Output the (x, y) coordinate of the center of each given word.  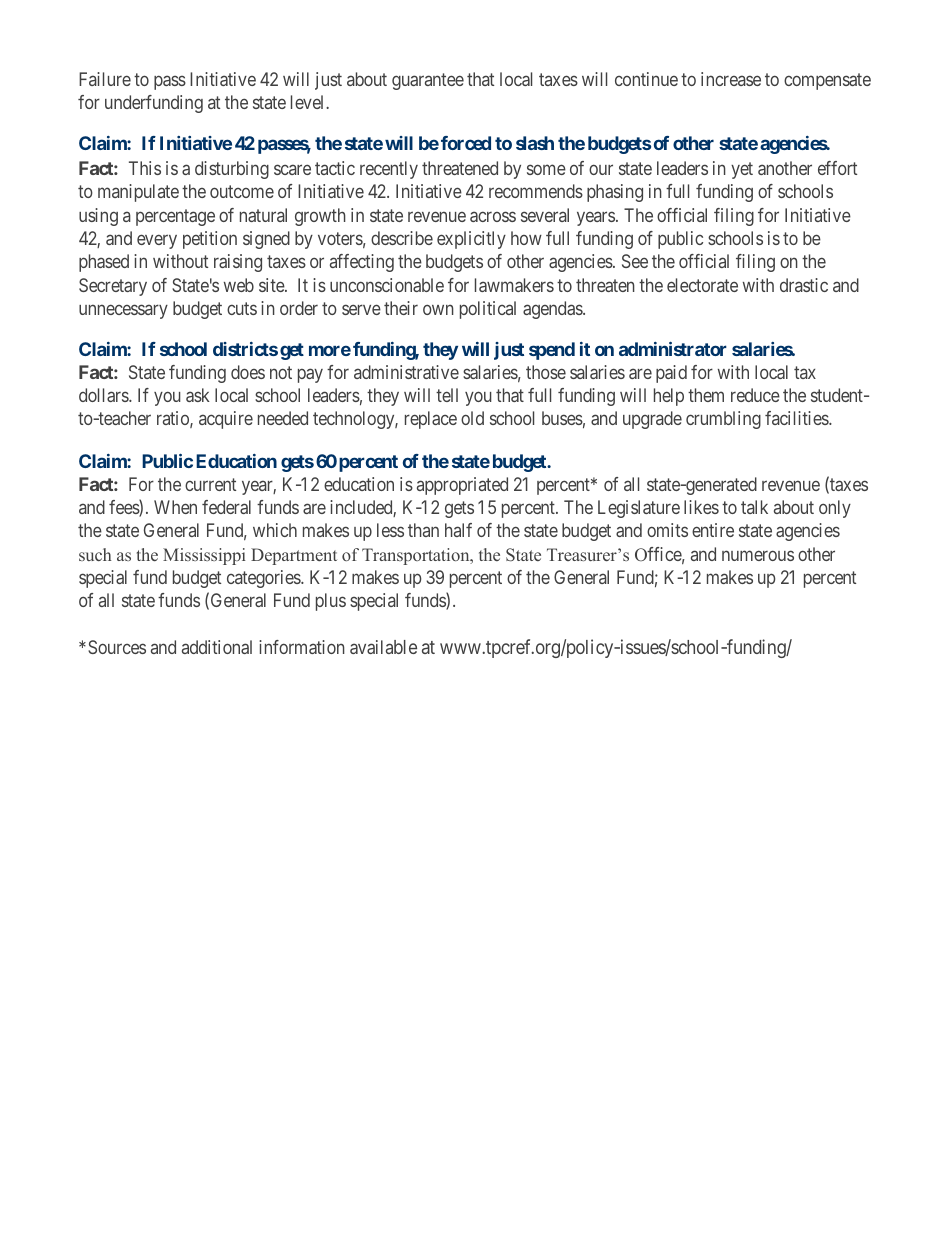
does (248, 372)
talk (754, 507)
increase (731, 79)
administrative (406, 372)
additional (217, 647)
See (635, 261)
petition (210, 240)
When (175, 507)
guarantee (428, 81)
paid (671, 374)
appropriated (462, 486)
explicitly (471, 240)
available (383, 647)
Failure (105, 79)
